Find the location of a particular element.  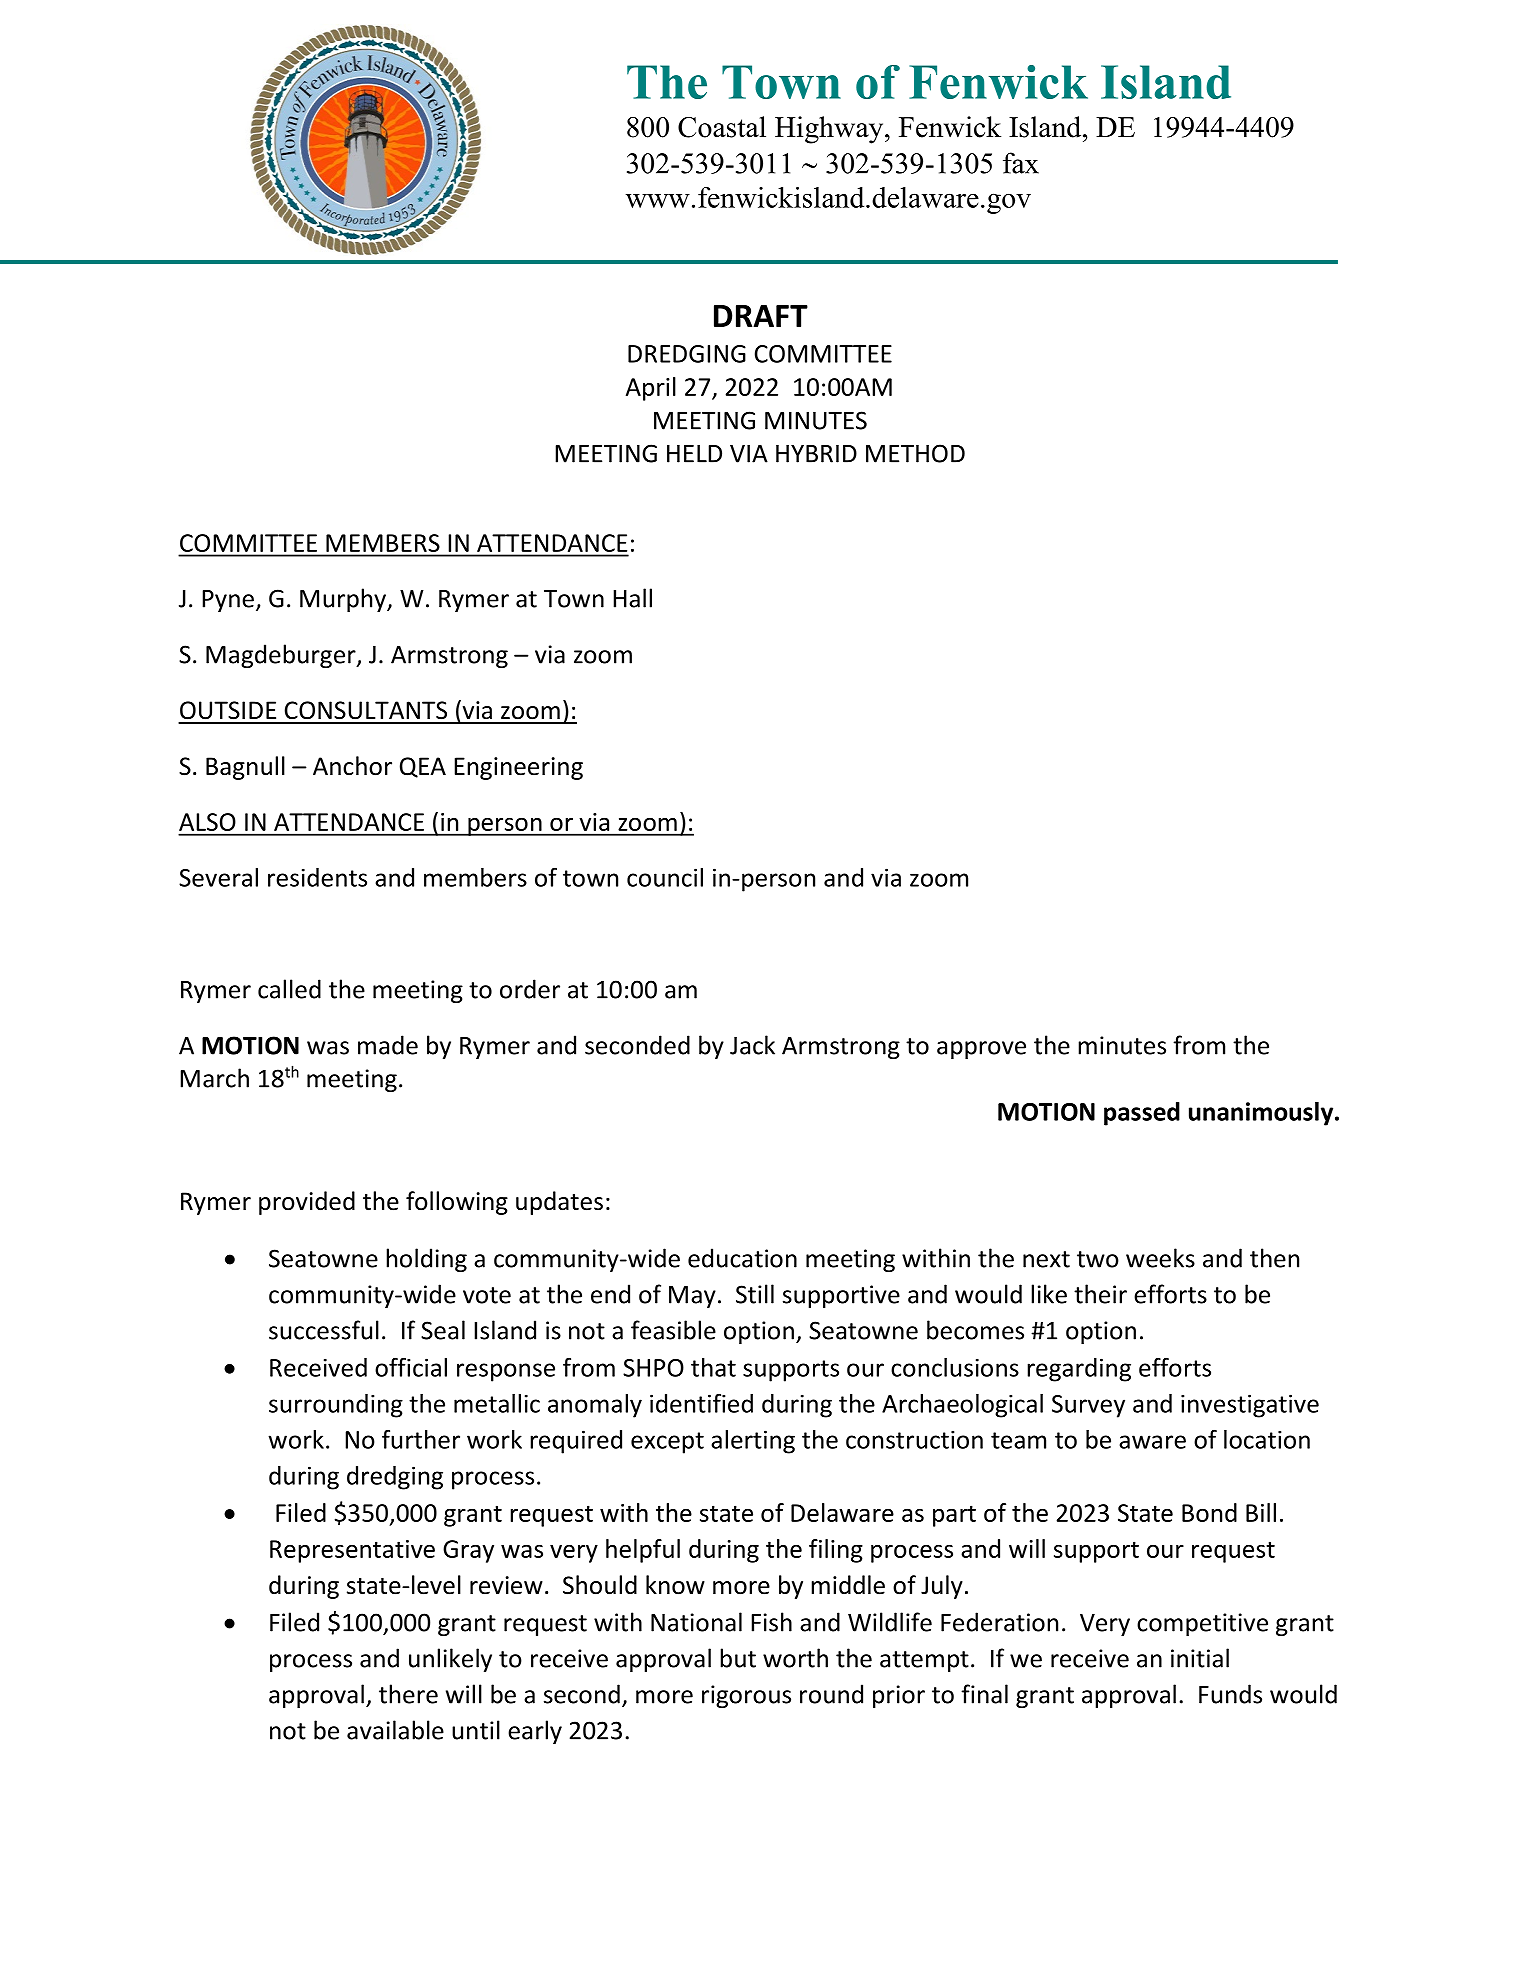

residents is located at coordinates (317, 877).
